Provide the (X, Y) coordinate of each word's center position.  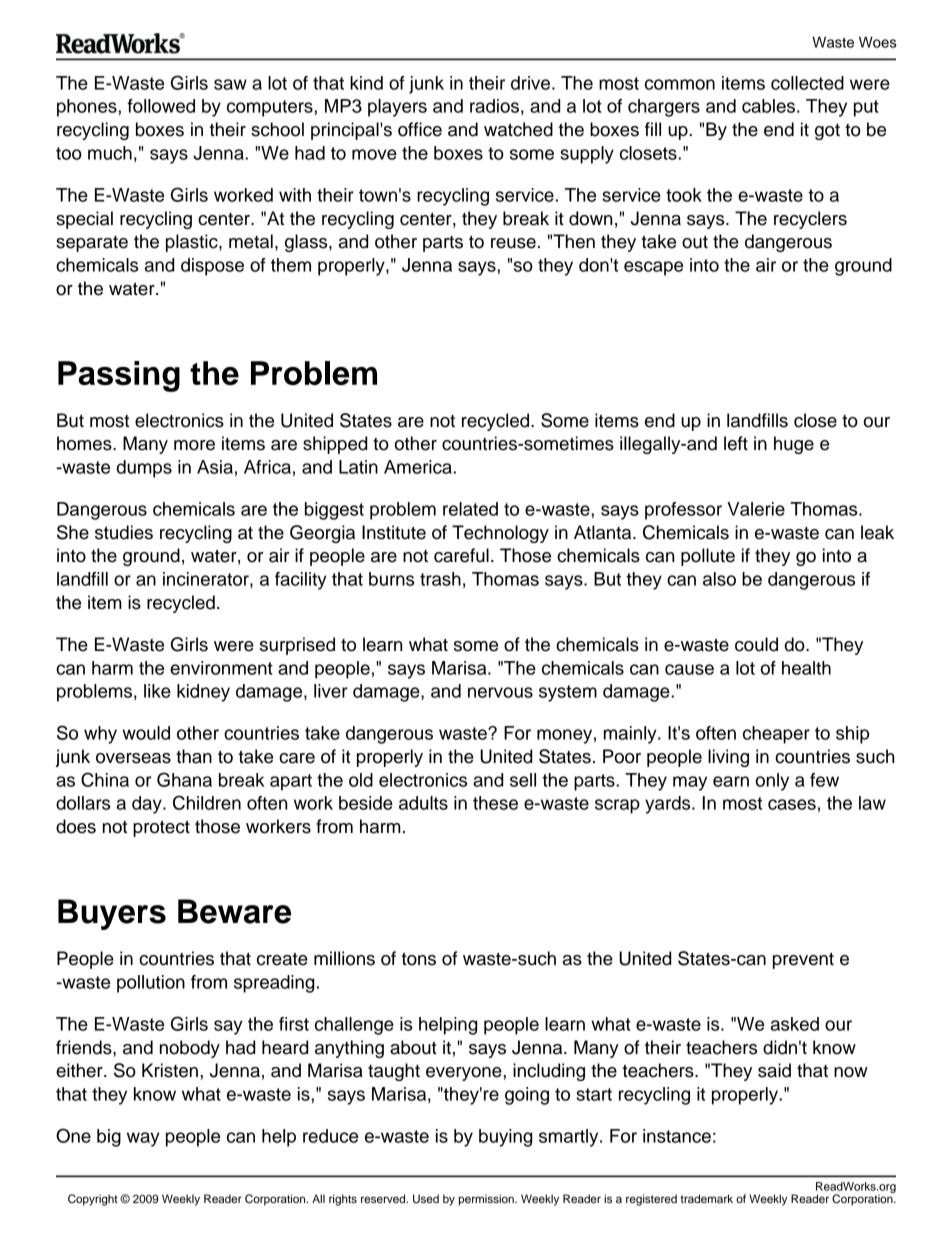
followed (161, 106)
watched (518, 129)
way (143, 1139)
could (756, 644)
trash (440, 579)
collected (807, 83)
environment (221, 668)
